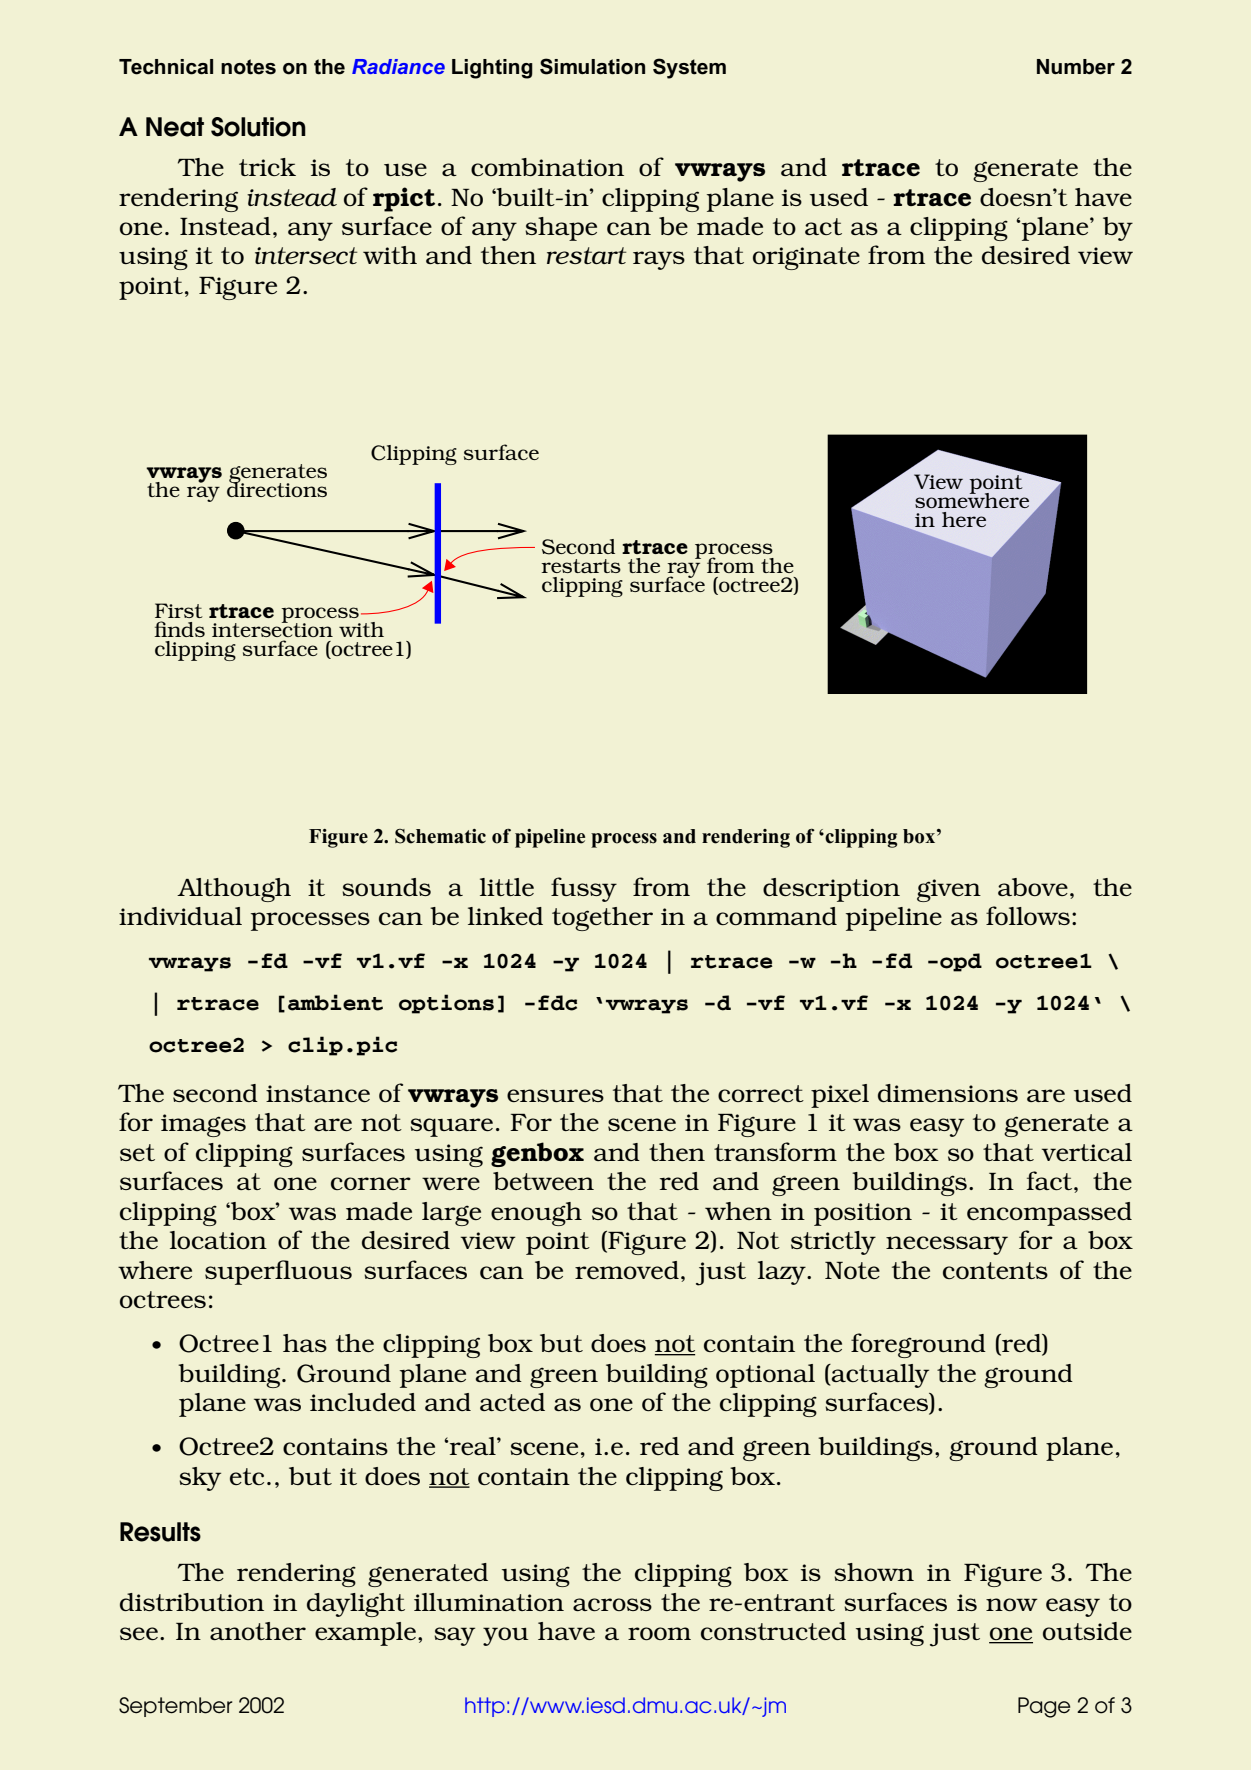 Image resolution: width=1251 pixels, height=1770 pixels. Describe the element at coordinates (1076, 67) in the page. I see `Number` at that location.
